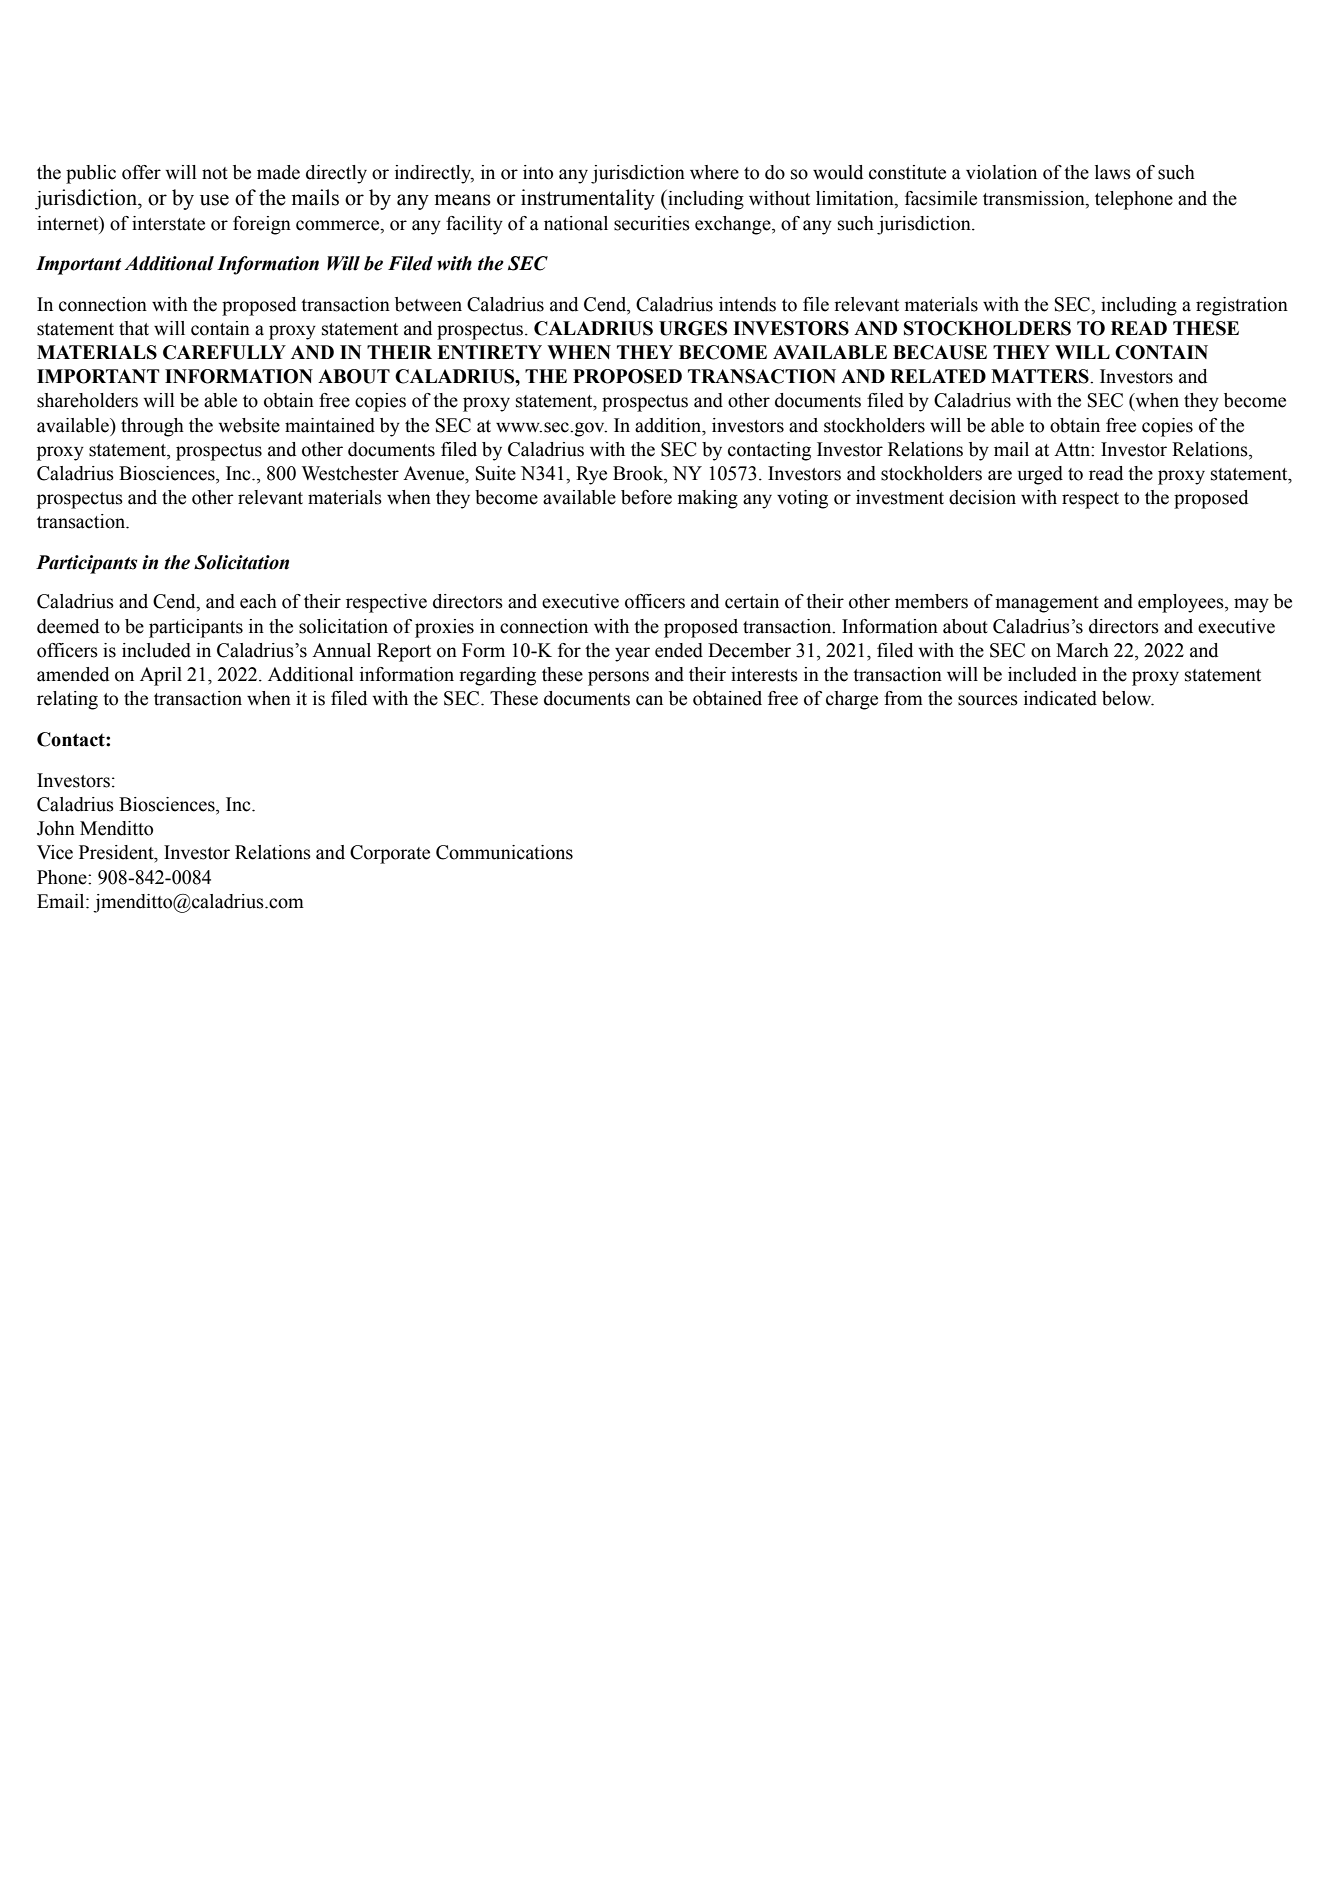 The image size is (1333, 1886). Describe the element at coordinates (1113, 172) in the screenshot. I see `laws` at that location.
